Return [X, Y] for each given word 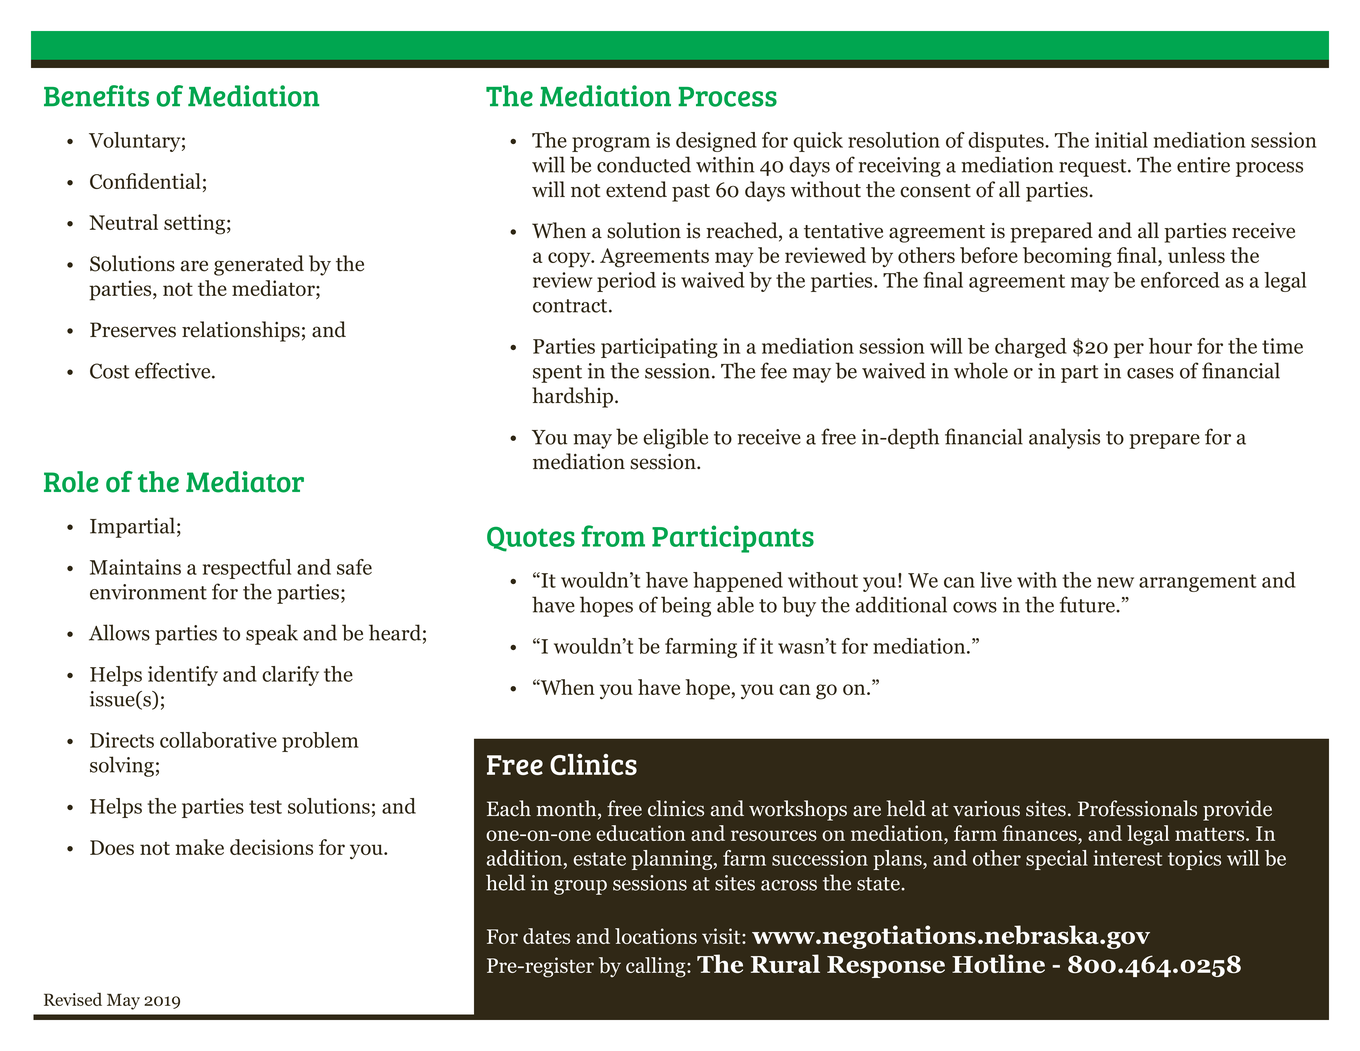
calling [657, 967]
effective [174, 370]
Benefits [96, 96]
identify [183, 676]
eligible [675, 438]
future [1088, 604]
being [686, 606]
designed [716, 142]
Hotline [998, 963]
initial [1121, 140]
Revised [73, 999]
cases [1150, 373]
